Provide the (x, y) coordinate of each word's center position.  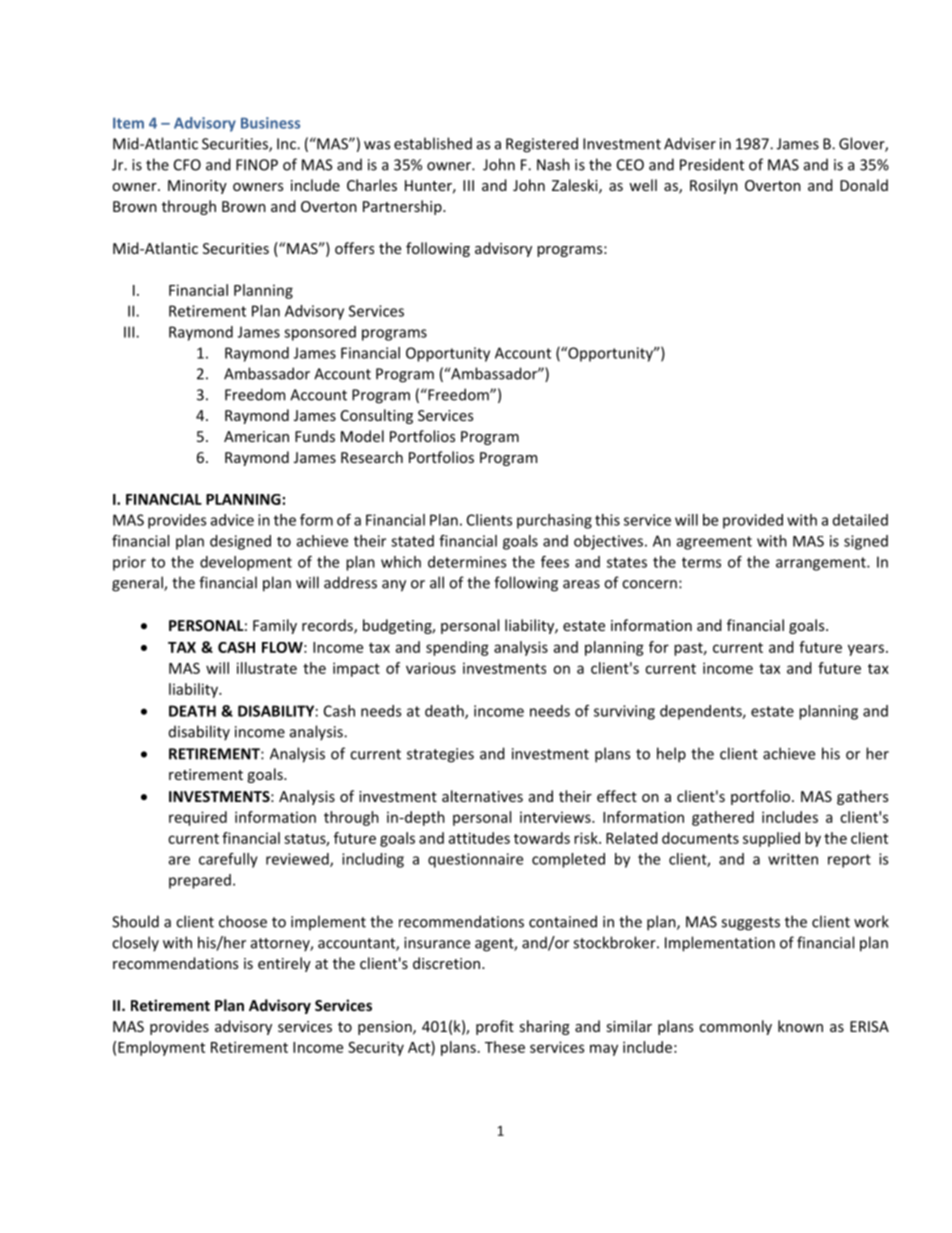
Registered (542, 145)
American (256, 436)
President (712, 164)
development (246, 563)
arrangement (822, 564)
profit (495, 1027)
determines (467, 562)
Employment (161, 1048)
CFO (187, 165)
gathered (723, 818)
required (198, 818)
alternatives (482, 796)
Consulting (377, 416)
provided (753, 521)
